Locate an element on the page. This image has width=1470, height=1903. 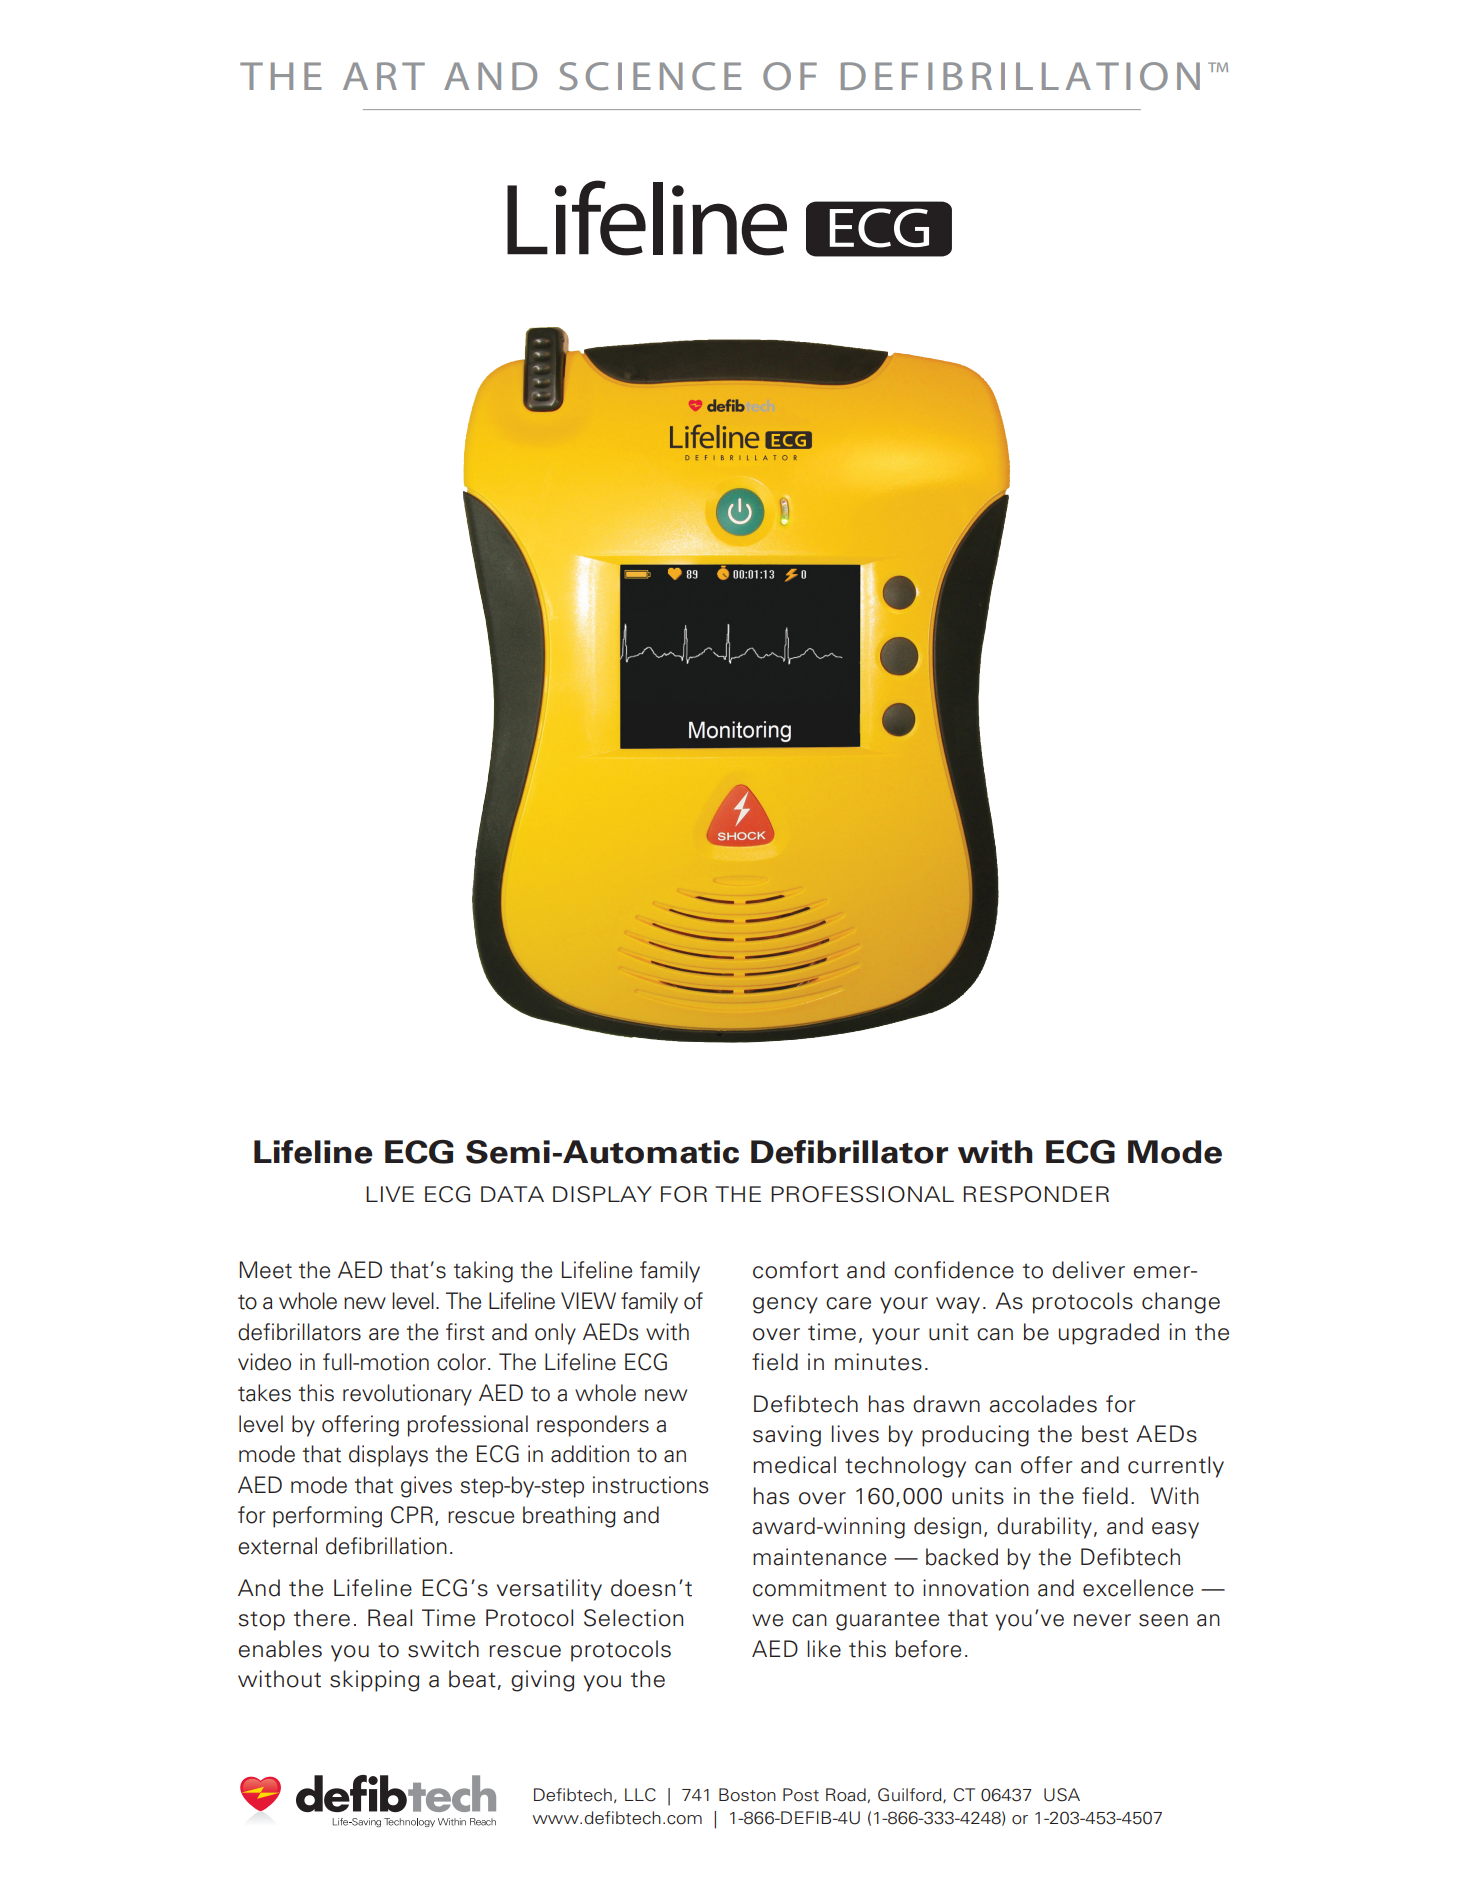
saving is located at coordinates (787, 1436).
